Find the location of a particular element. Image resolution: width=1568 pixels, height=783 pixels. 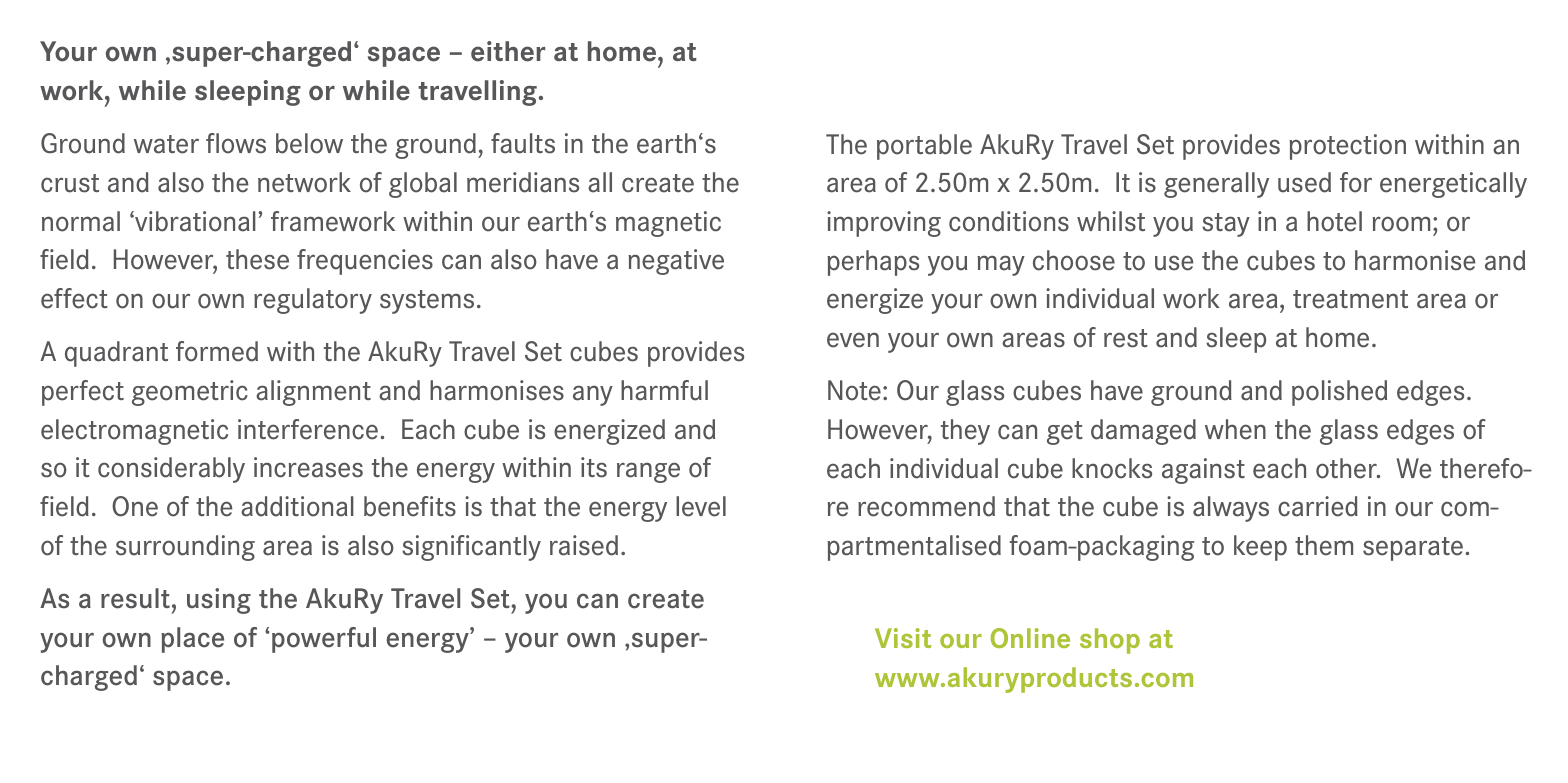

range is located at coordinates (648, 472).
